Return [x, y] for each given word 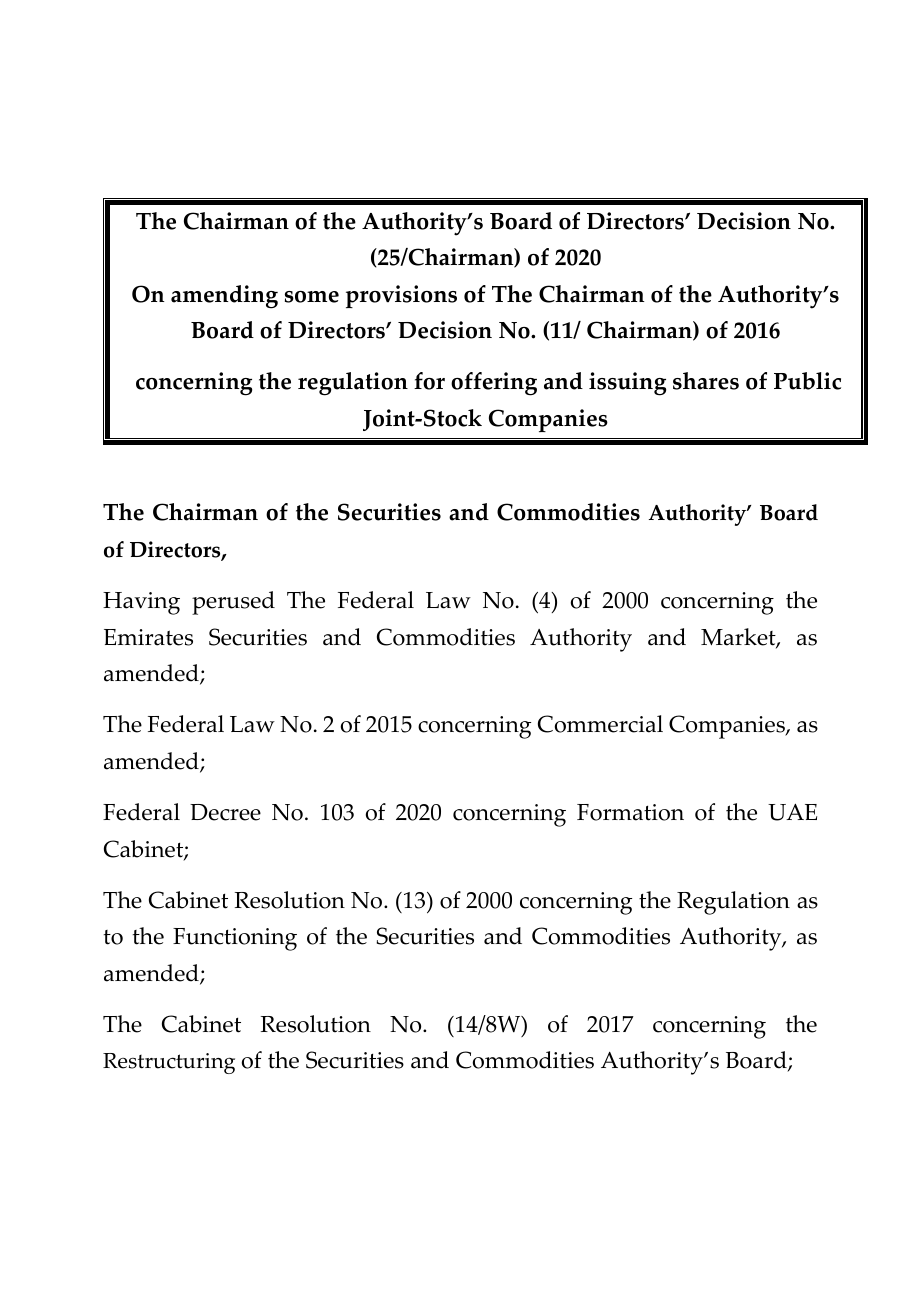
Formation [630, 812]
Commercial [600, 724]
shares [706, 381]
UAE [792, 812]
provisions [401, 296]
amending [224, 297]
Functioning [235, 939]
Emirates [148, 637]
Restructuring [169, 1063]
